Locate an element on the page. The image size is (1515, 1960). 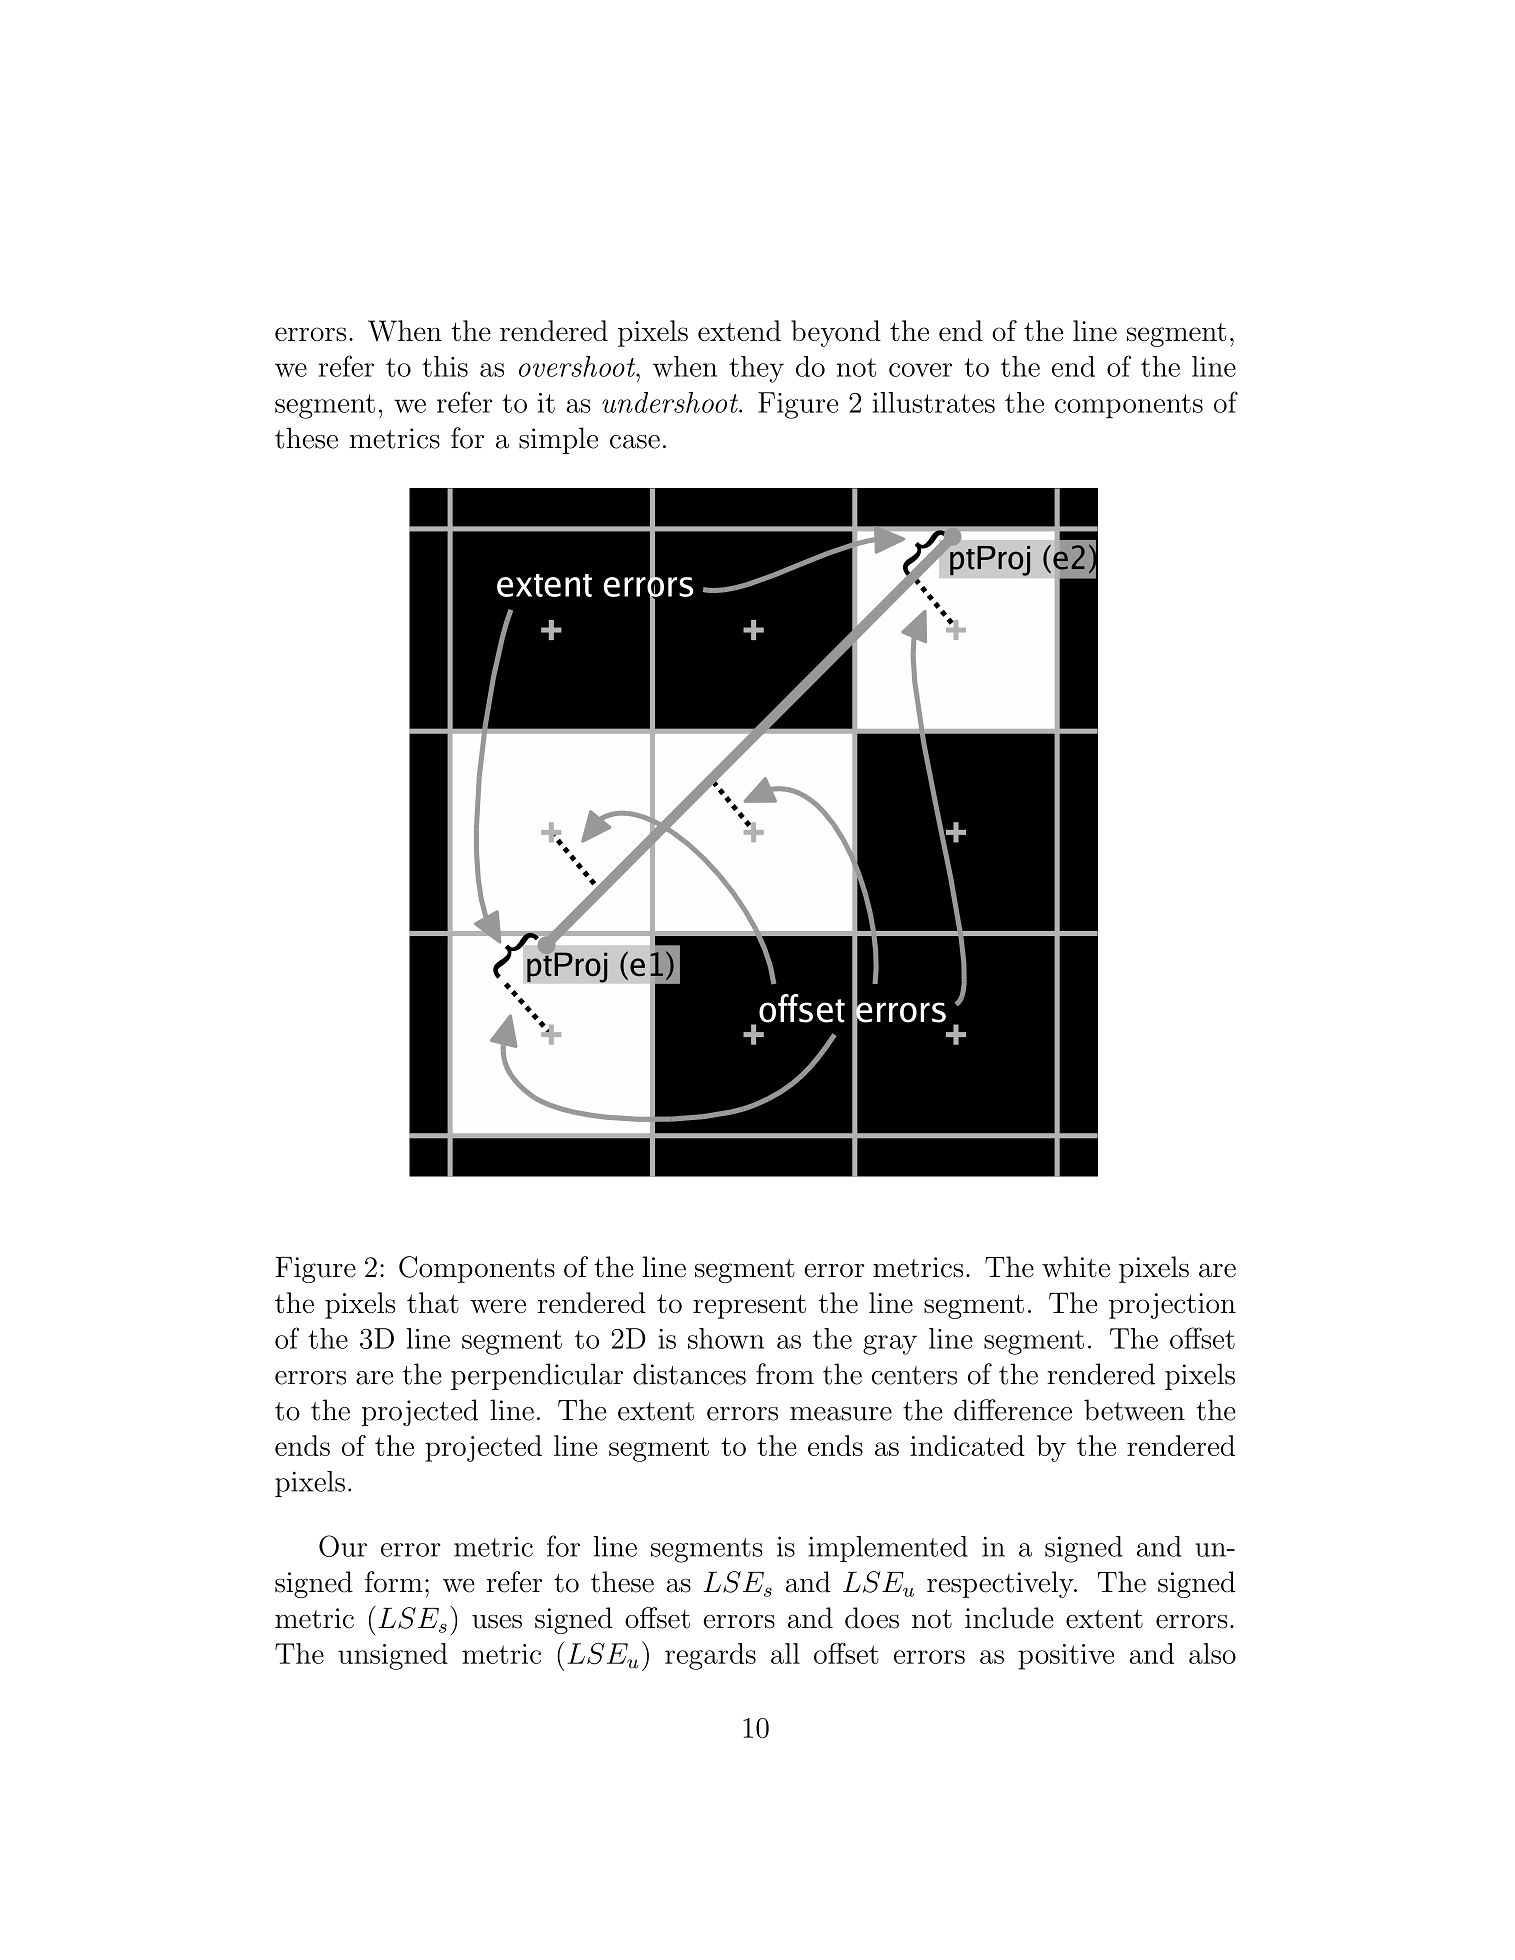
this is located at coordinates (445, 366).
